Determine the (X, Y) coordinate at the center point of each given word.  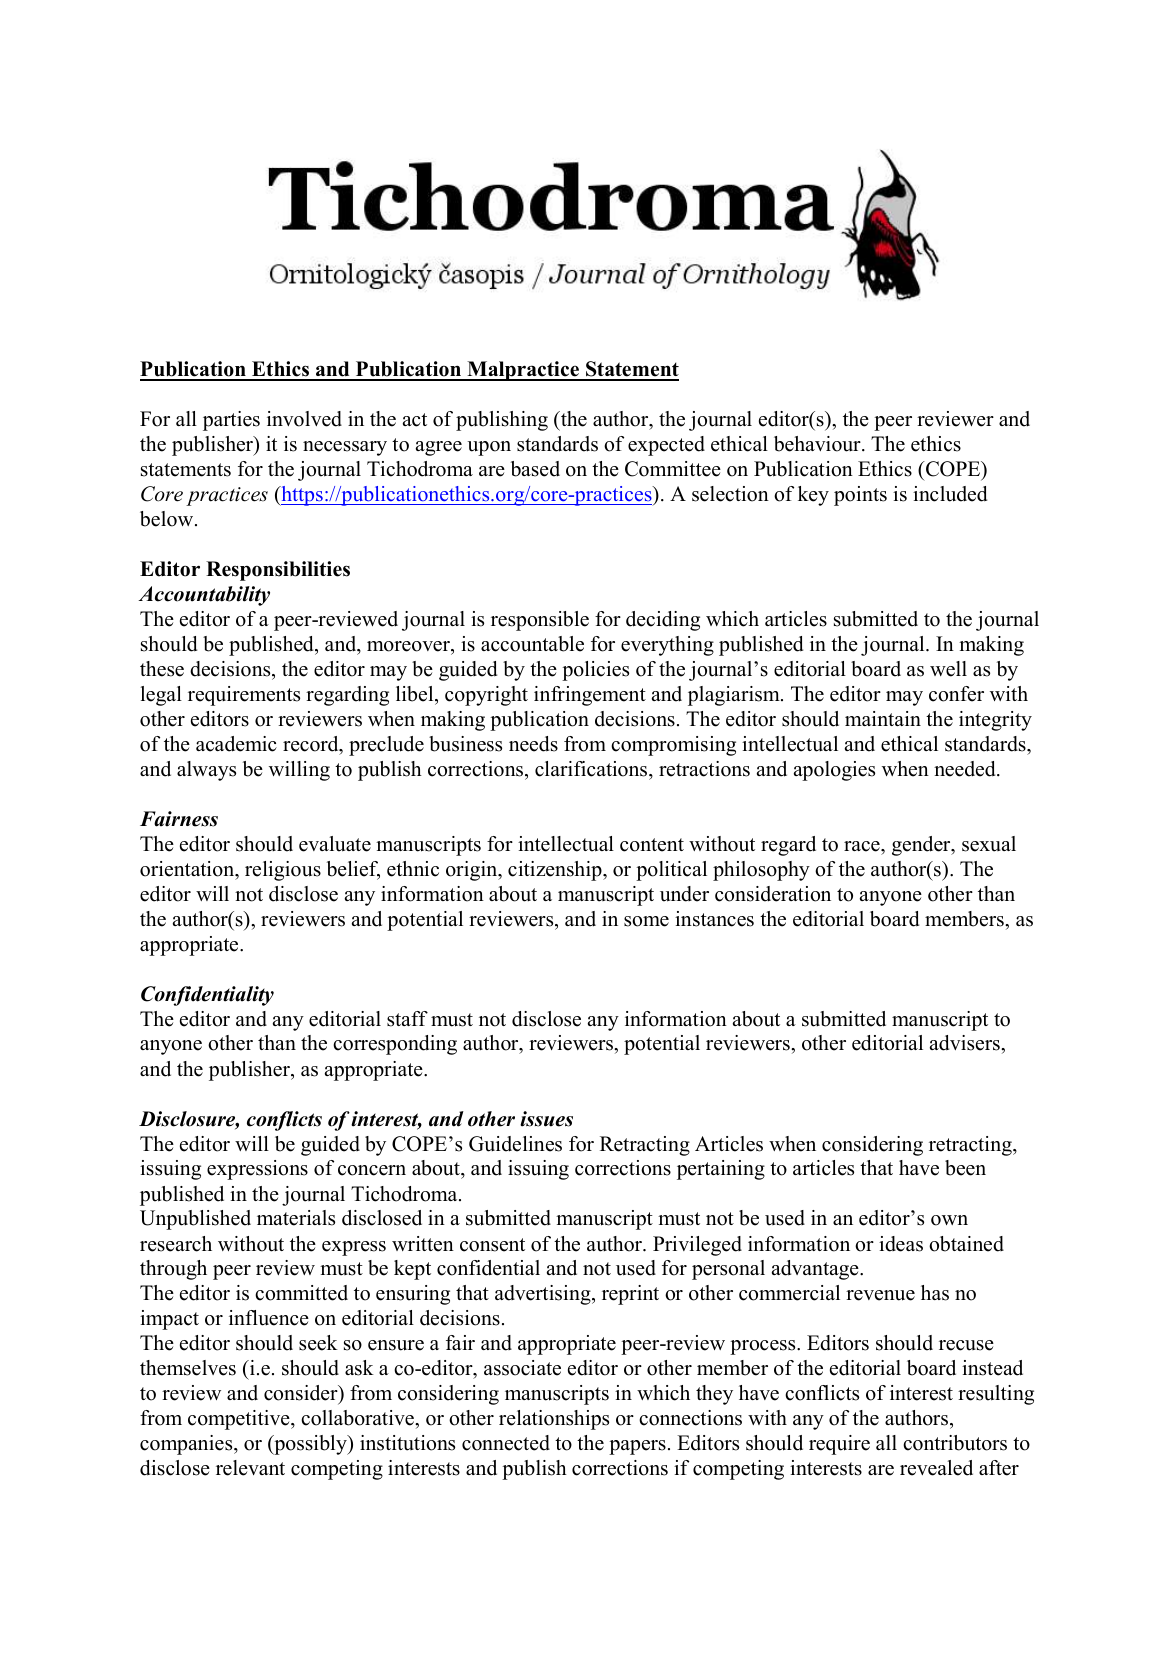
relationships (554, 1420)
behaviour (818, 444)
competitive (240, 1420)
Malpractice (523, 371)
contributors (955, 1443)
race (863, 846)
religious (283, 871)
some (646, 921)
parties (231, 421)
